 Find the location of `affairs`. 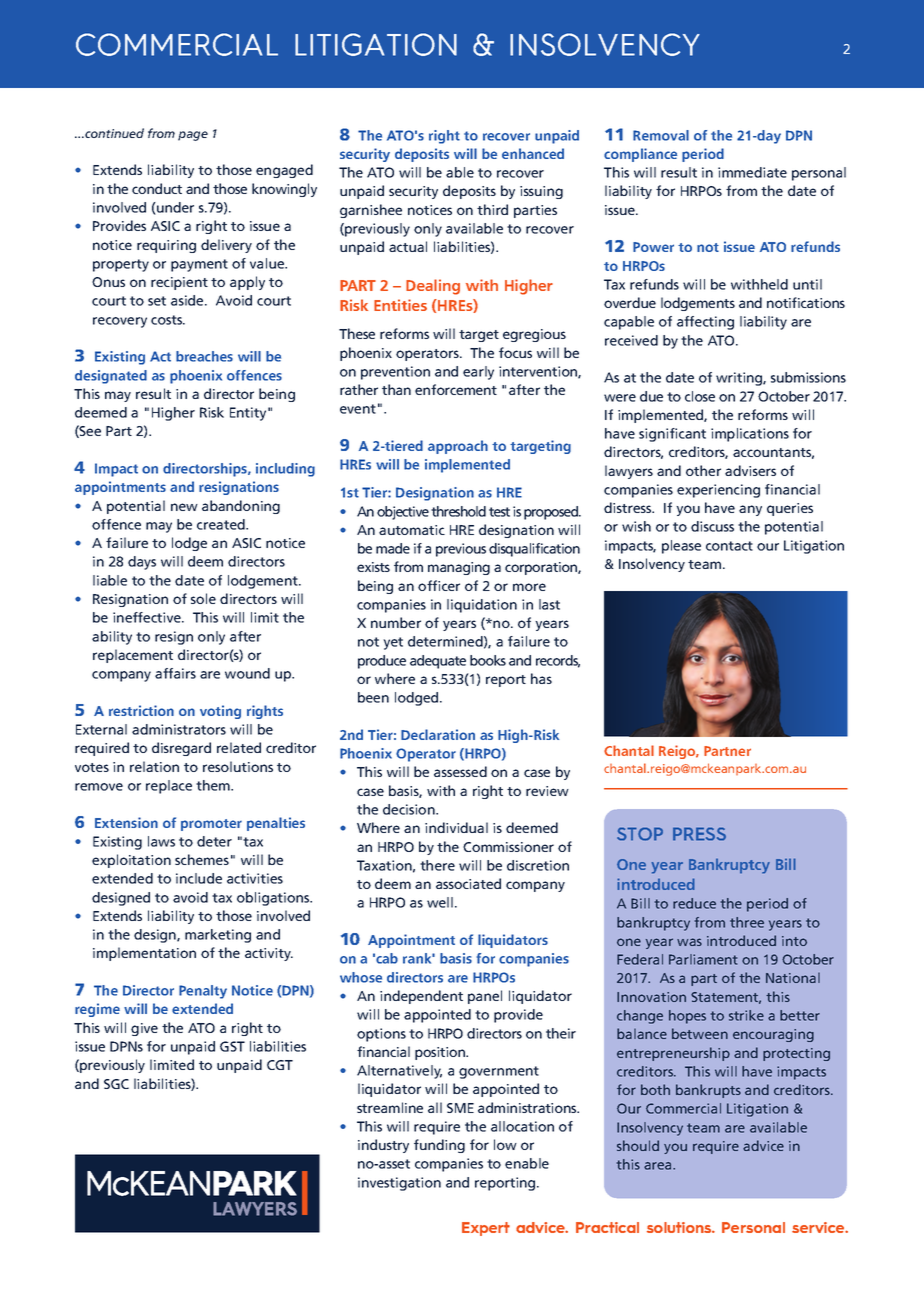

affairs is located at coordinates (175, 673).
